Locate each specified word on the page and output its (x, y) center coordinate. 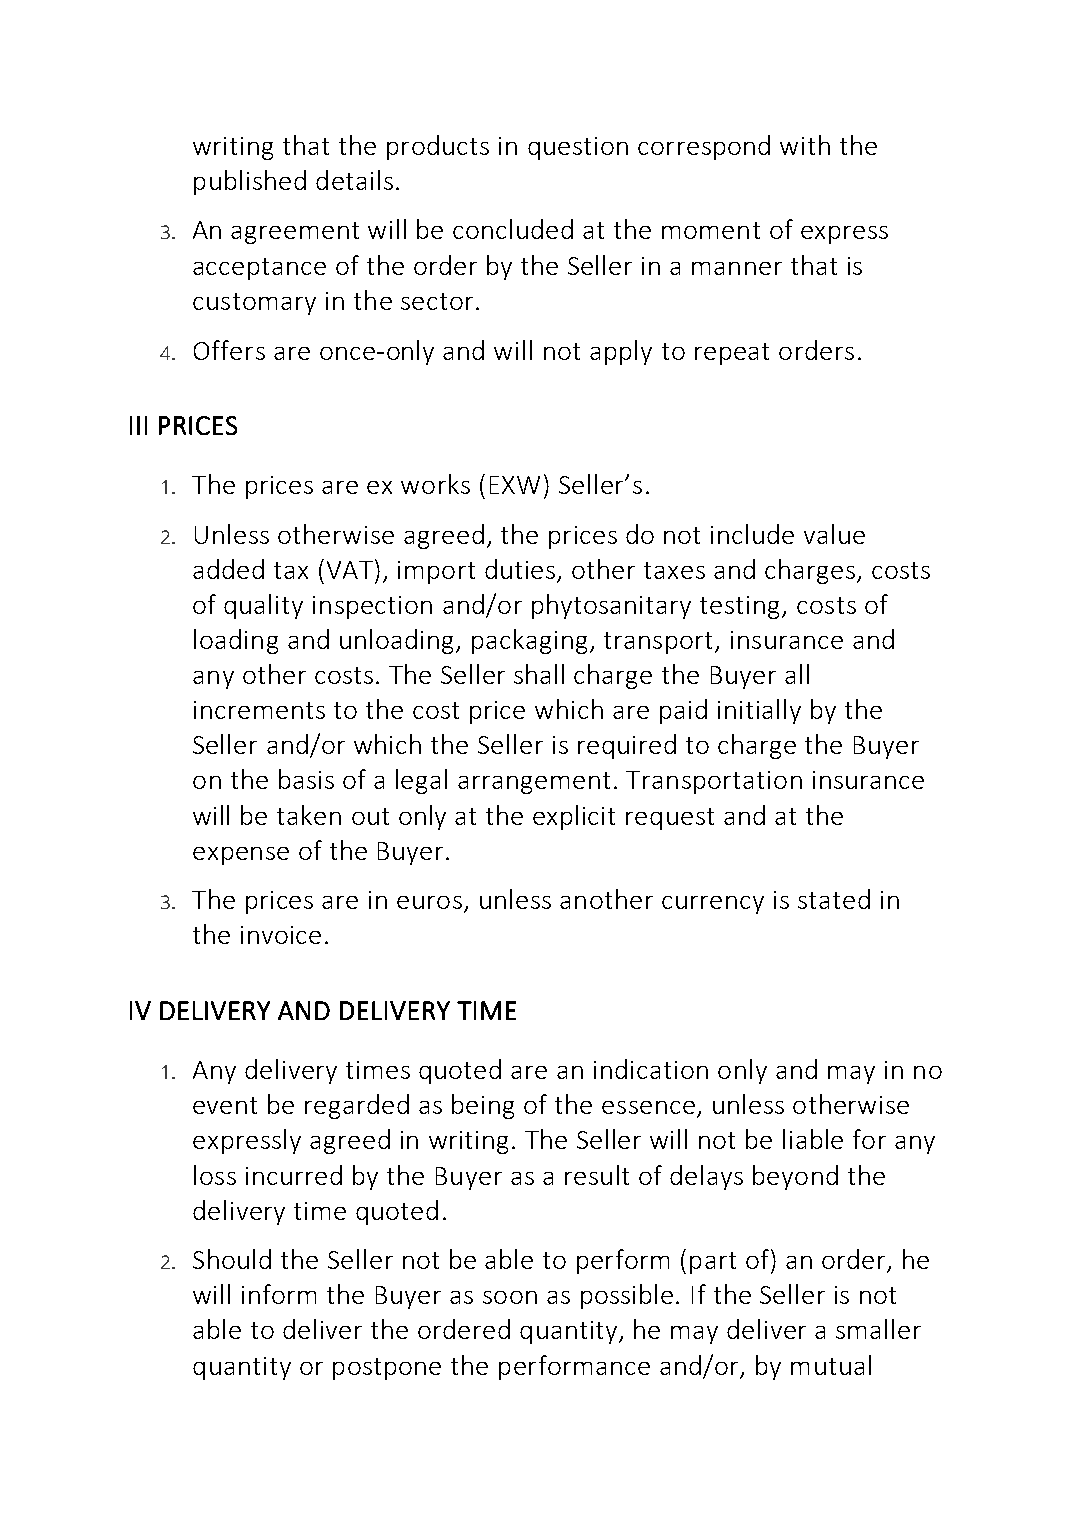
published (250, 182)
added (228, 569)
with (805, 145)
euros (429, 902)
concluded (513, 229)
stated (834, 899)
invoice (281, 935)
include (752, 534)
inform (279, 1294)
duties (520, 569)
